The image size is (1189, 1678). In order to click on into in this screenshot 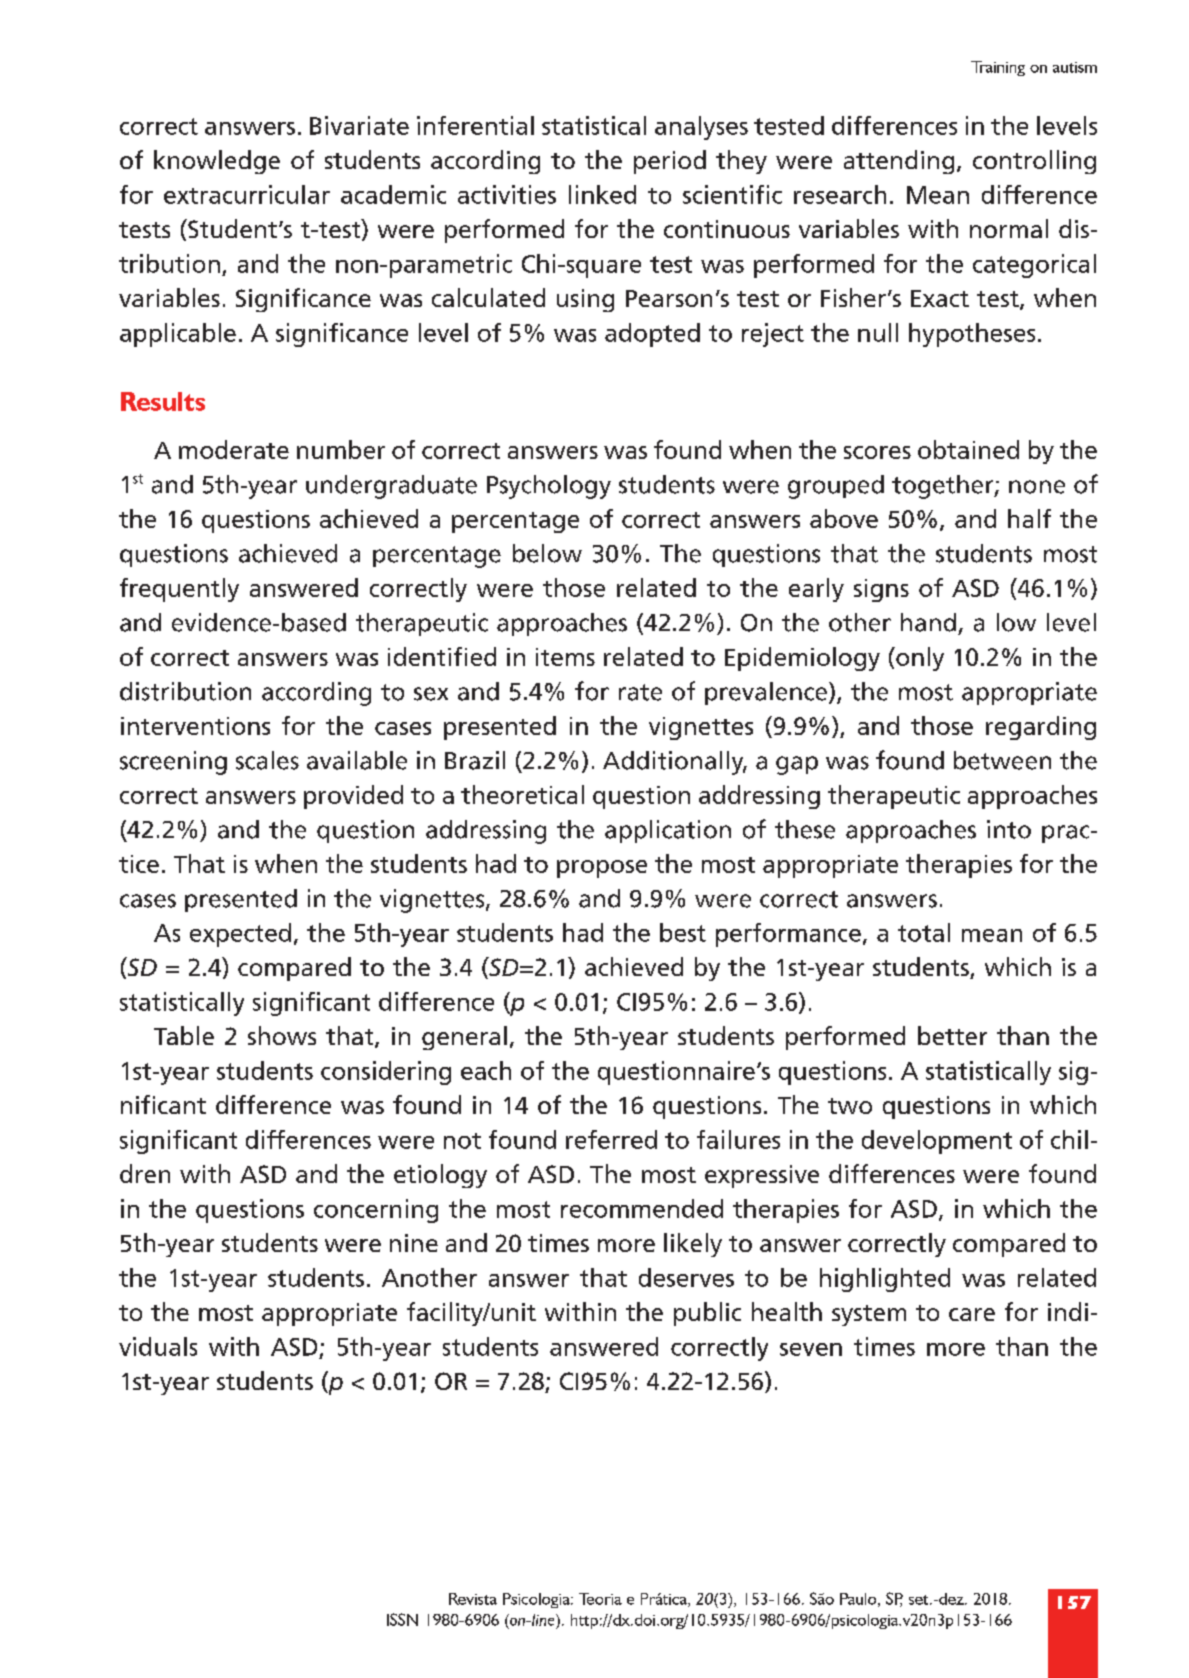, I will do `click(1009, 829)`.
